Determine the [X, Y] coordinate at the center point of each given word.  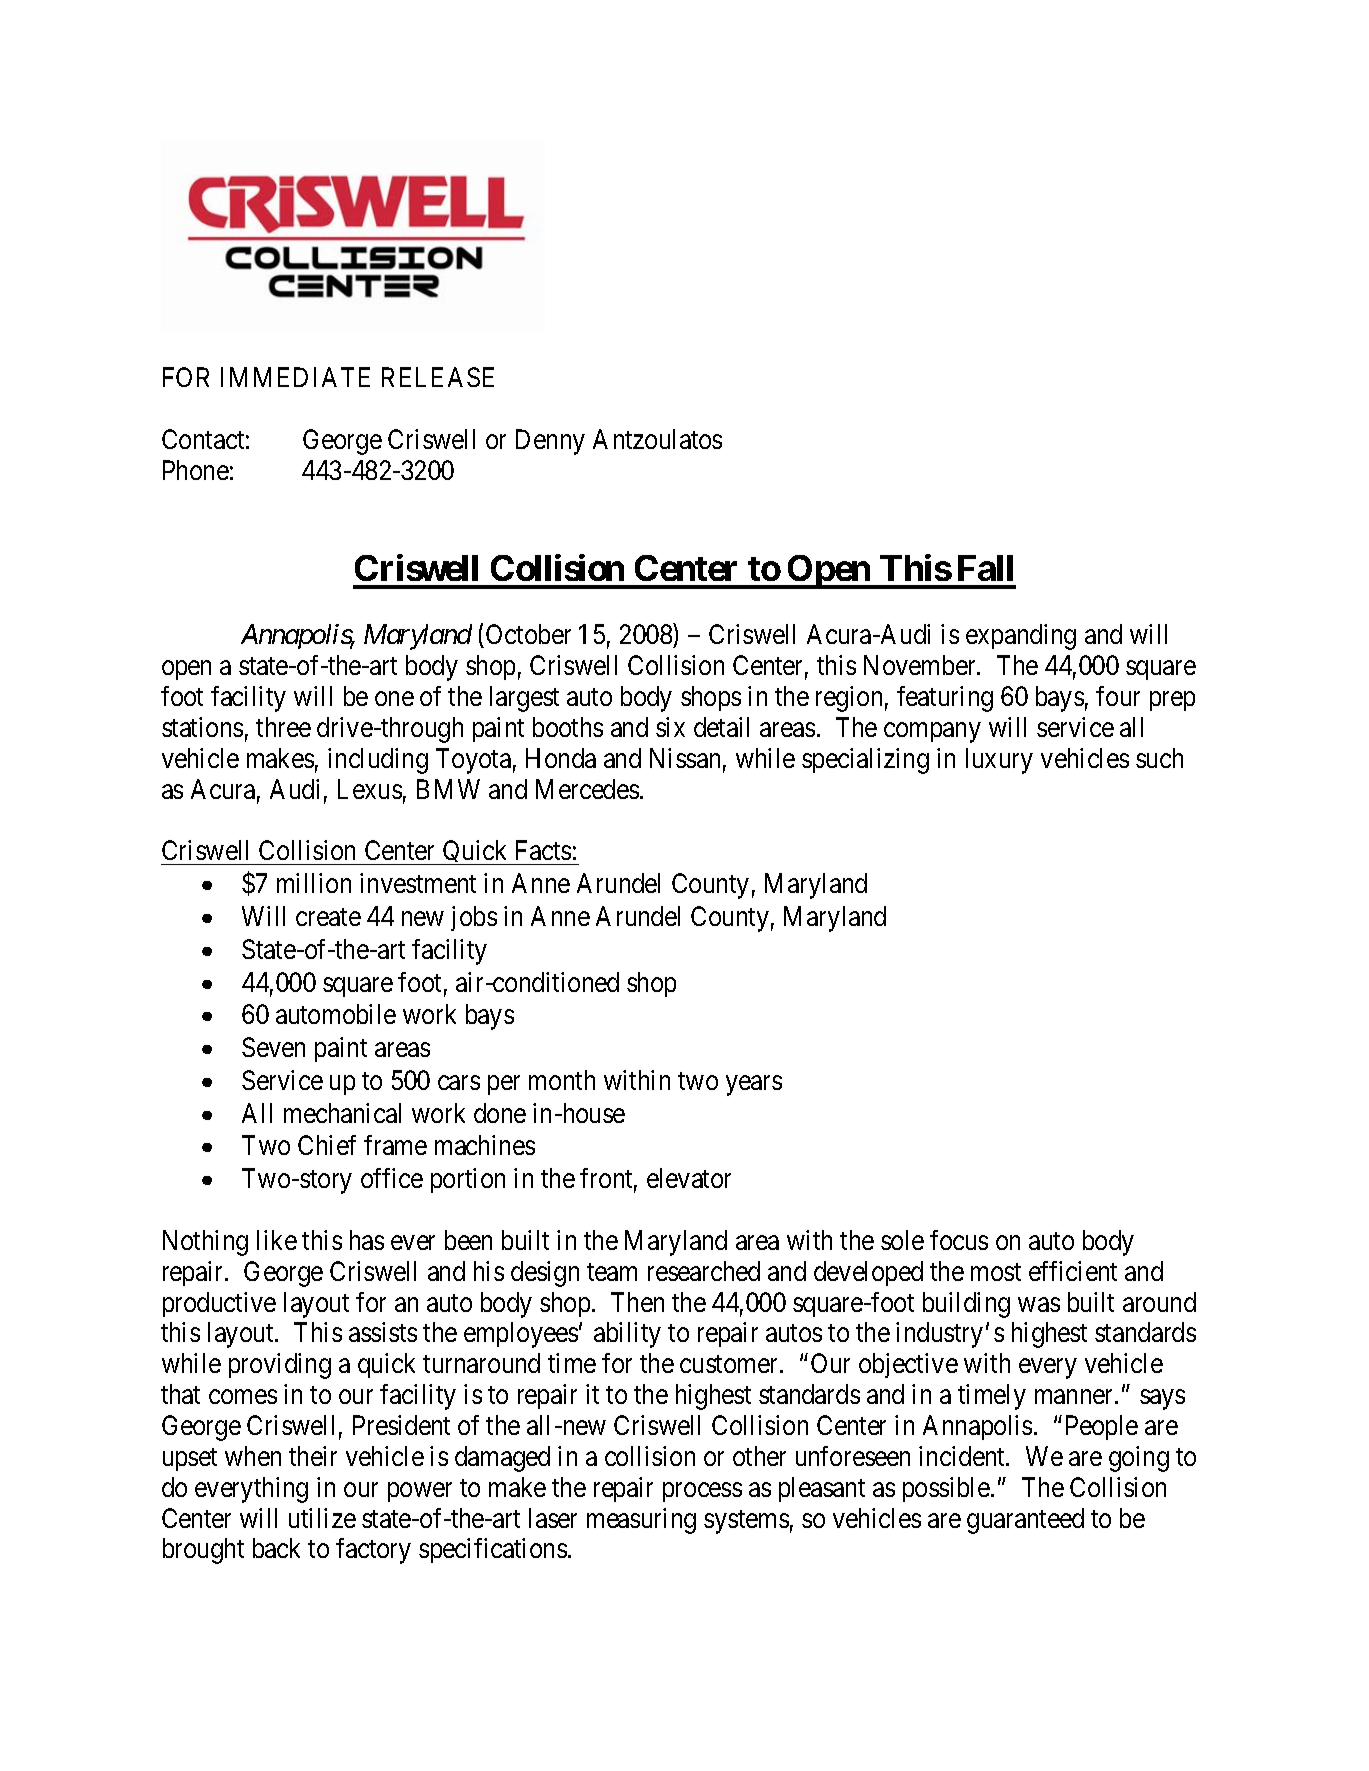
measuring [641, 1521]
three [283, 727]
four [1118, 696]
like [277, 1240]
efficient [1073, 1271]
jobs [474, 918]
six [670, 727]
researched [704, 1271]
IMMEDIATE [295, 377]
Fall [985, 568]
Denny [550, 442]
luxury [999, 761]
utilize [322, 1518]
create [328, 917]
